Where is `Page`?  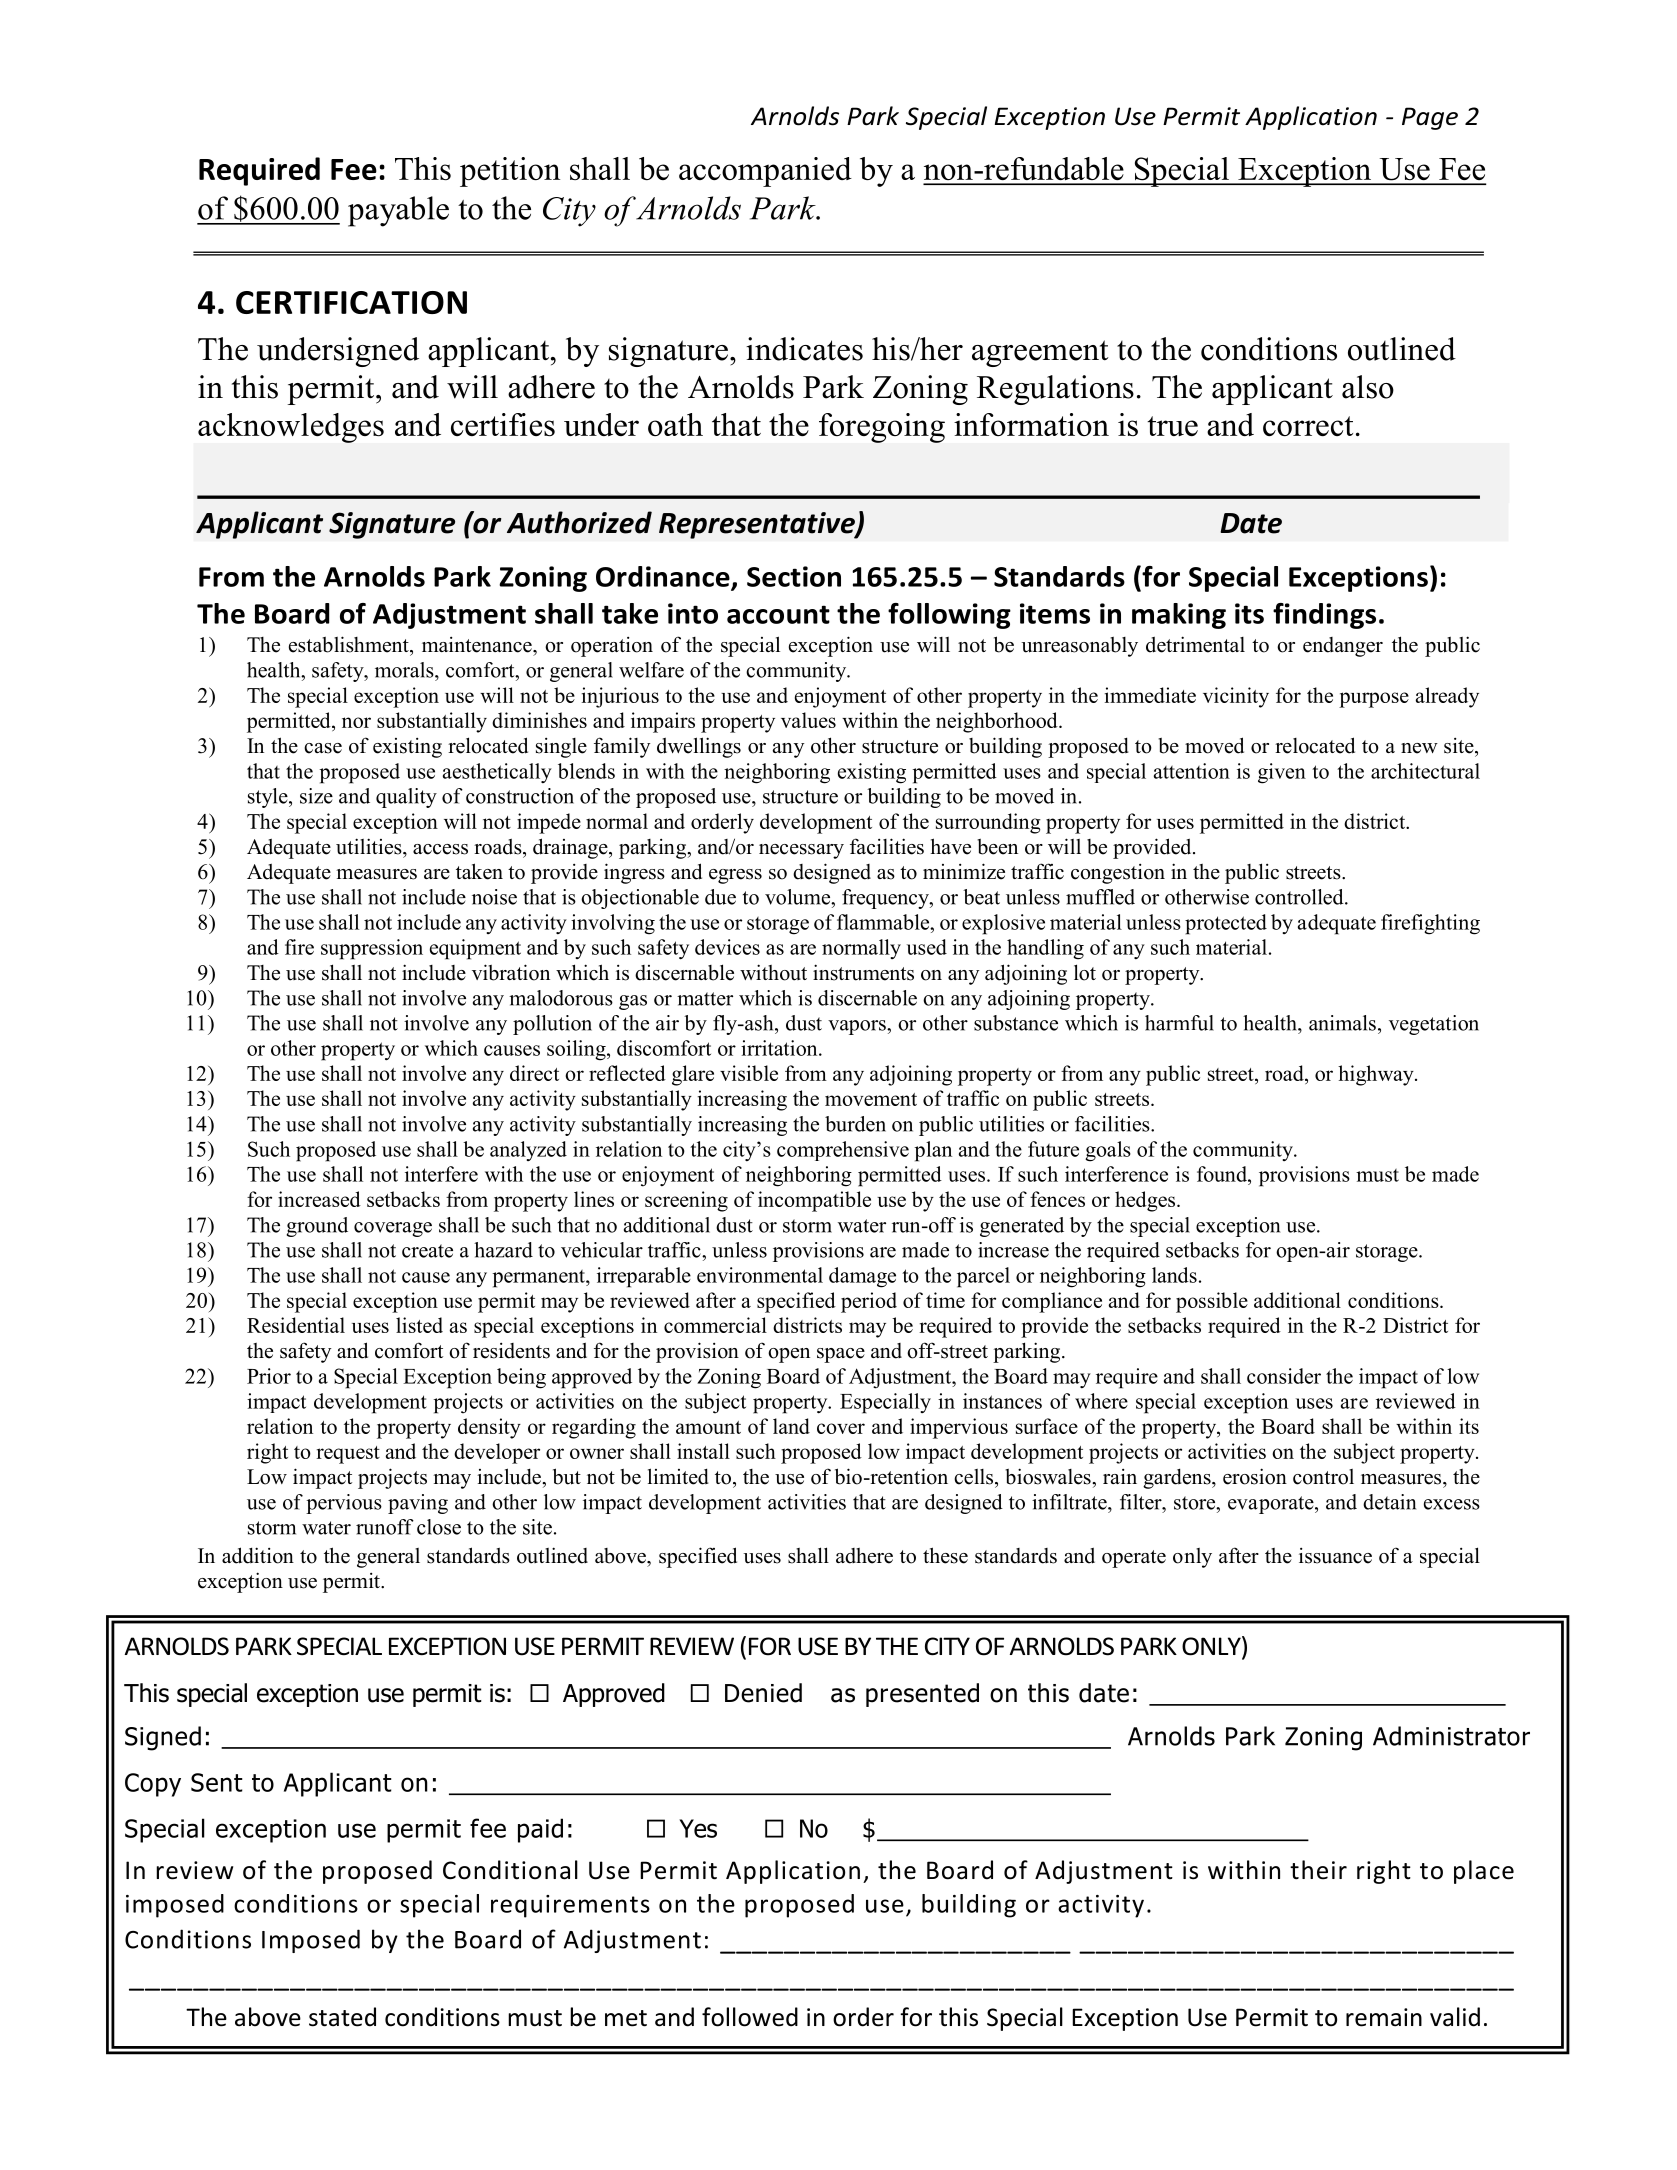
Page is located at coordinates (1430, 118).
